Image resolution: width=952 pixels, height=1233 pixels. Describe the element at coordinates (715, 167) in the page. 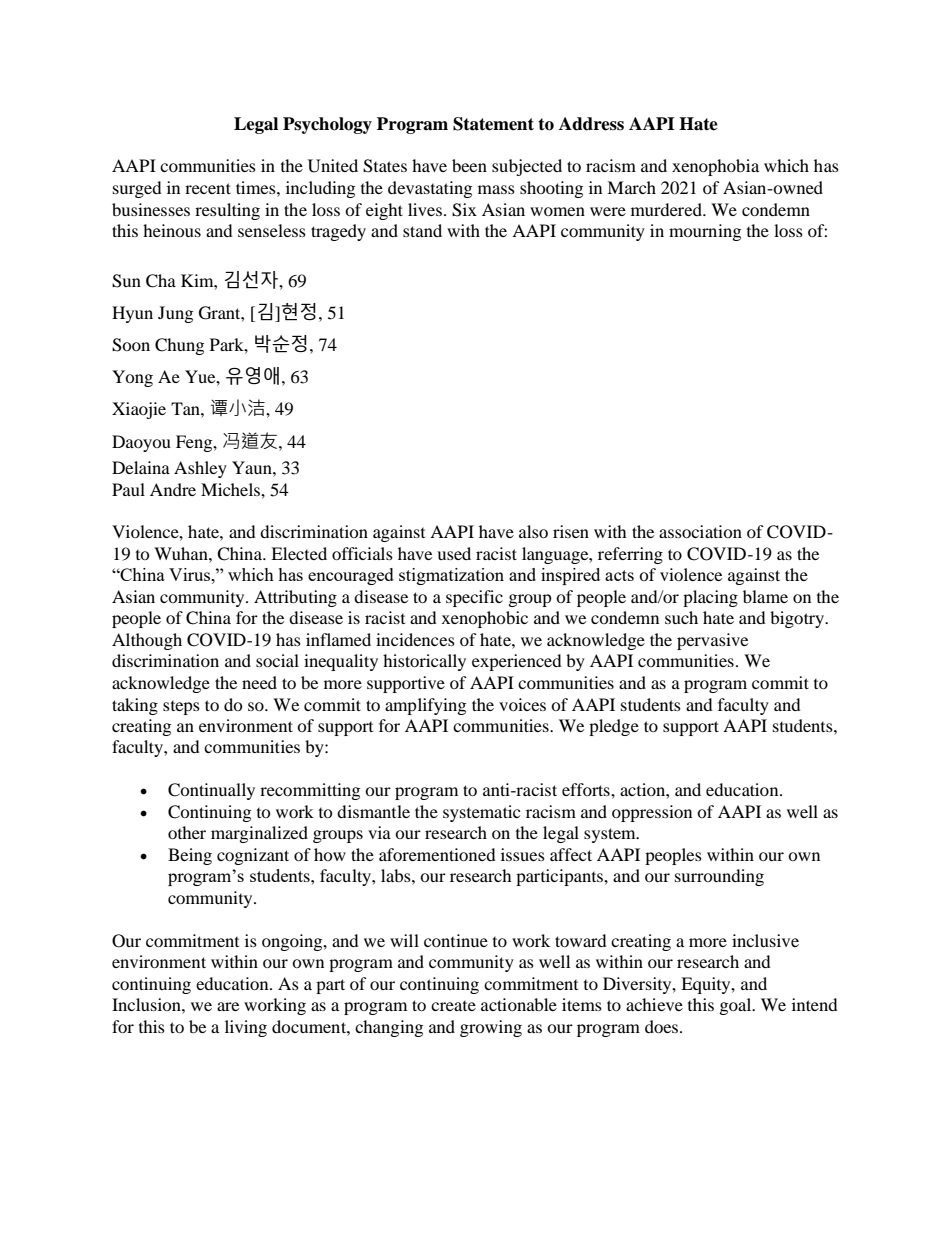

I see `xenophobia` at that location.
